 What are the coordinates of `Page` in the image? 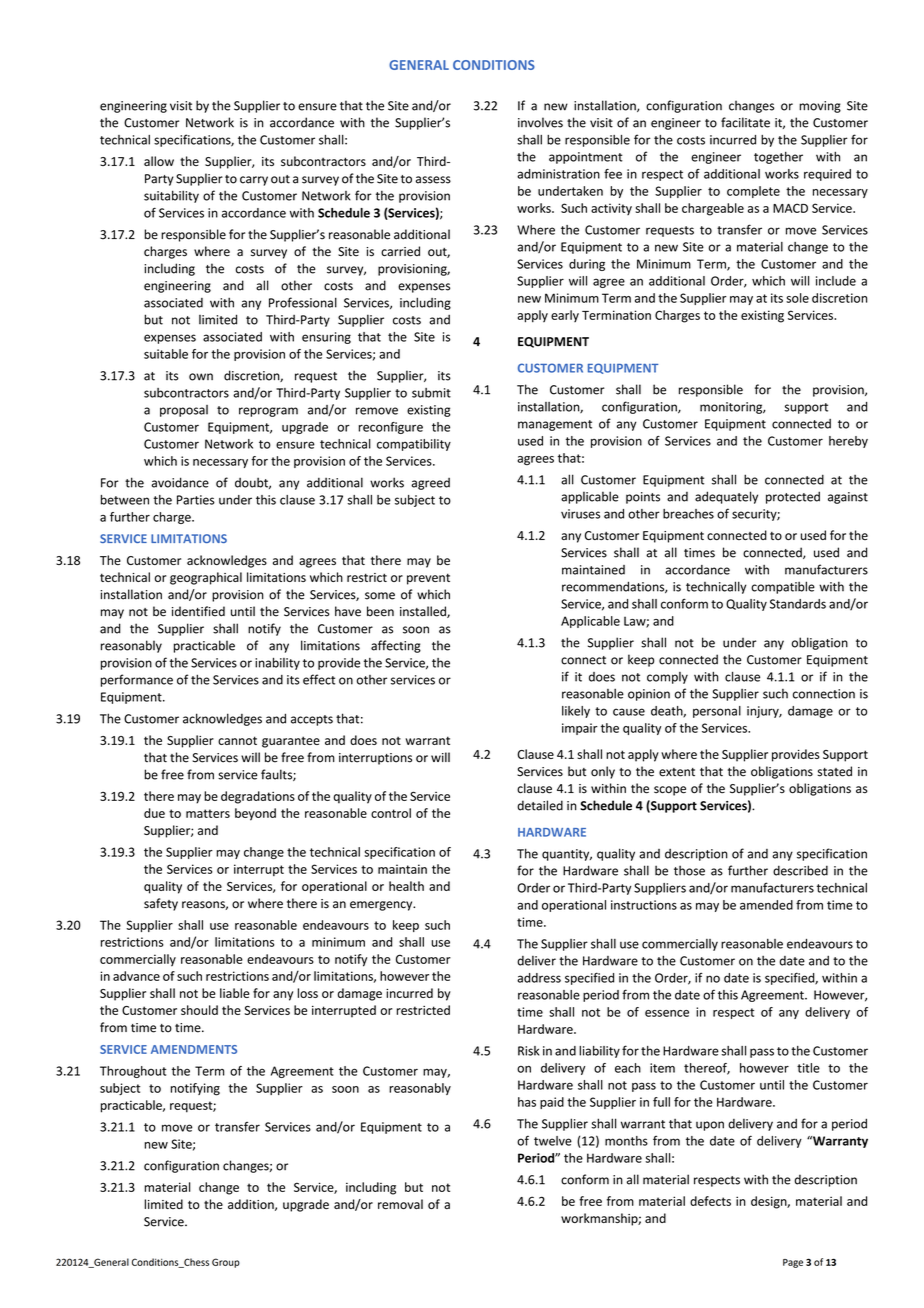 It's located at (793, 1263).
